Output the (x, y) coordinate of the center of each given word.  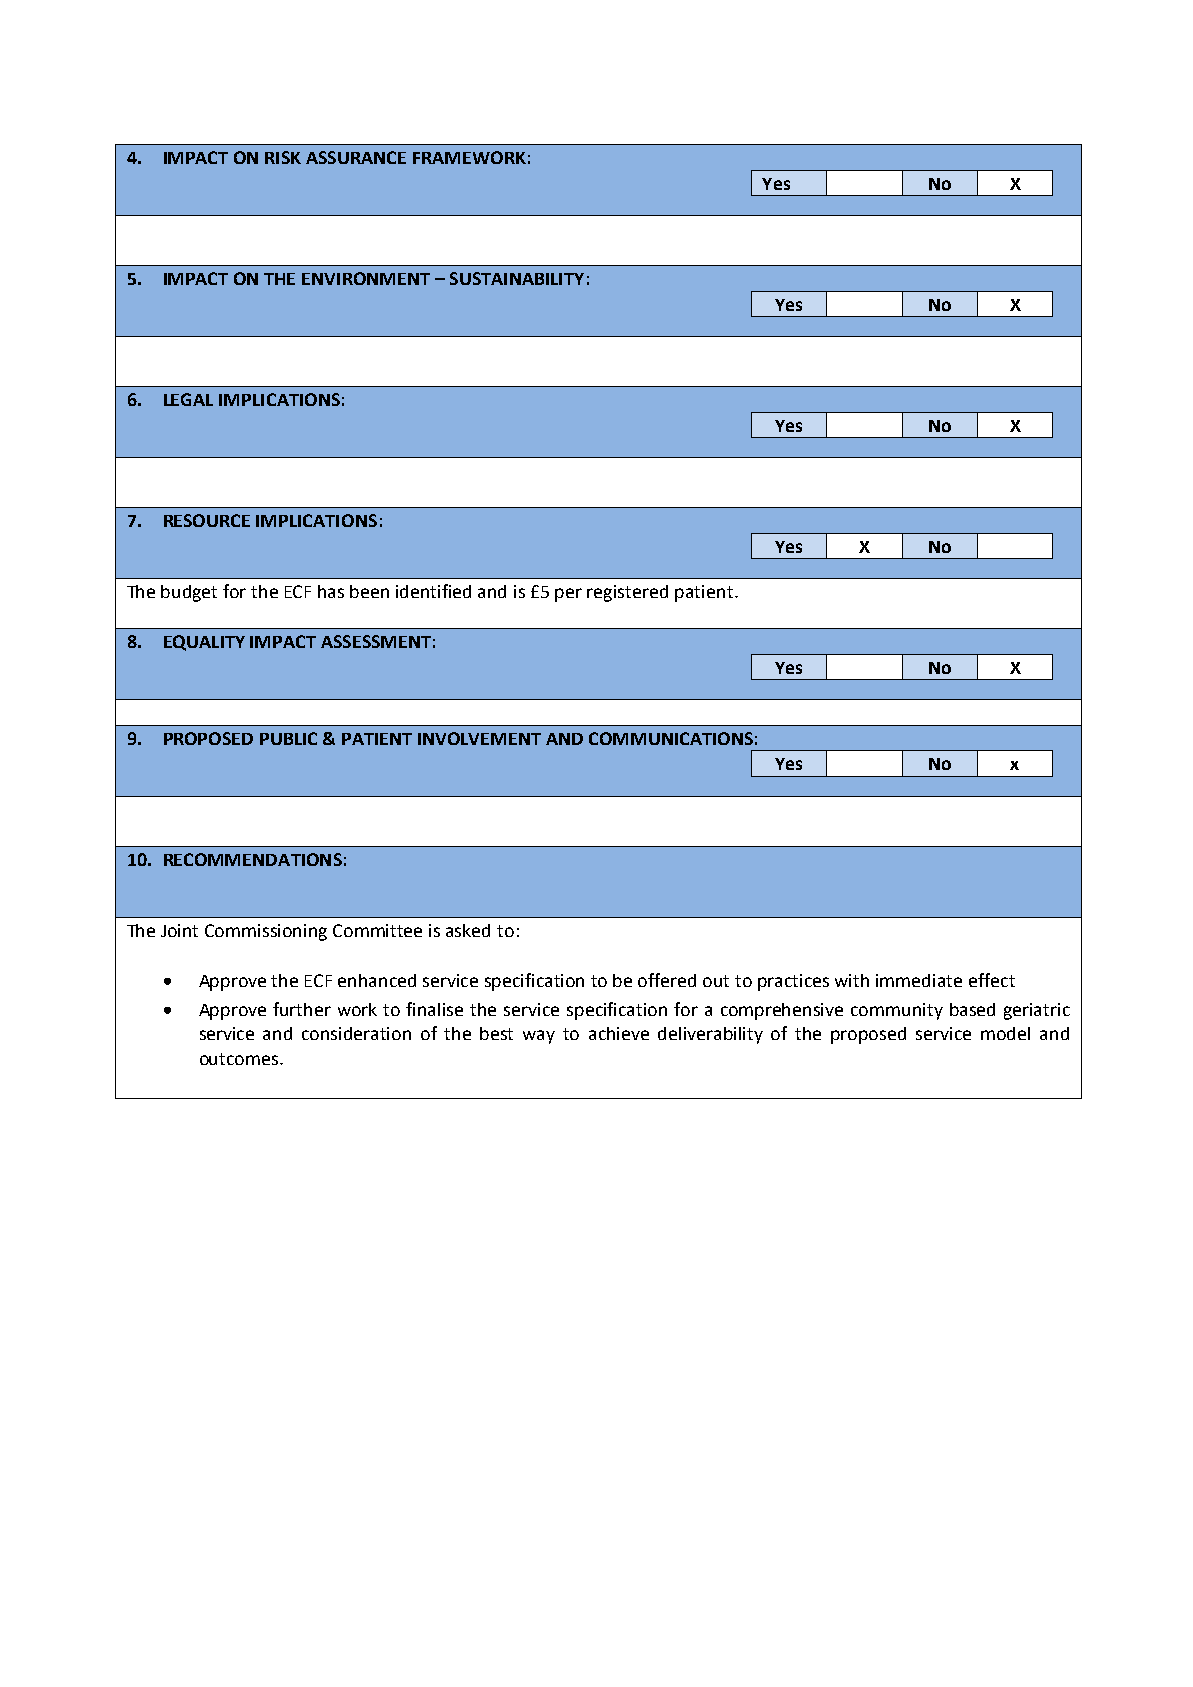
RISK (283, 157)
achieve (619, 1033)
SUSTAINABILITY (517, 278)
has (331, 591)
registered (627, 593)
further (302, 1009)
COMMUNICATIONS (671, 738)
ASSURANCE (356, 157)
